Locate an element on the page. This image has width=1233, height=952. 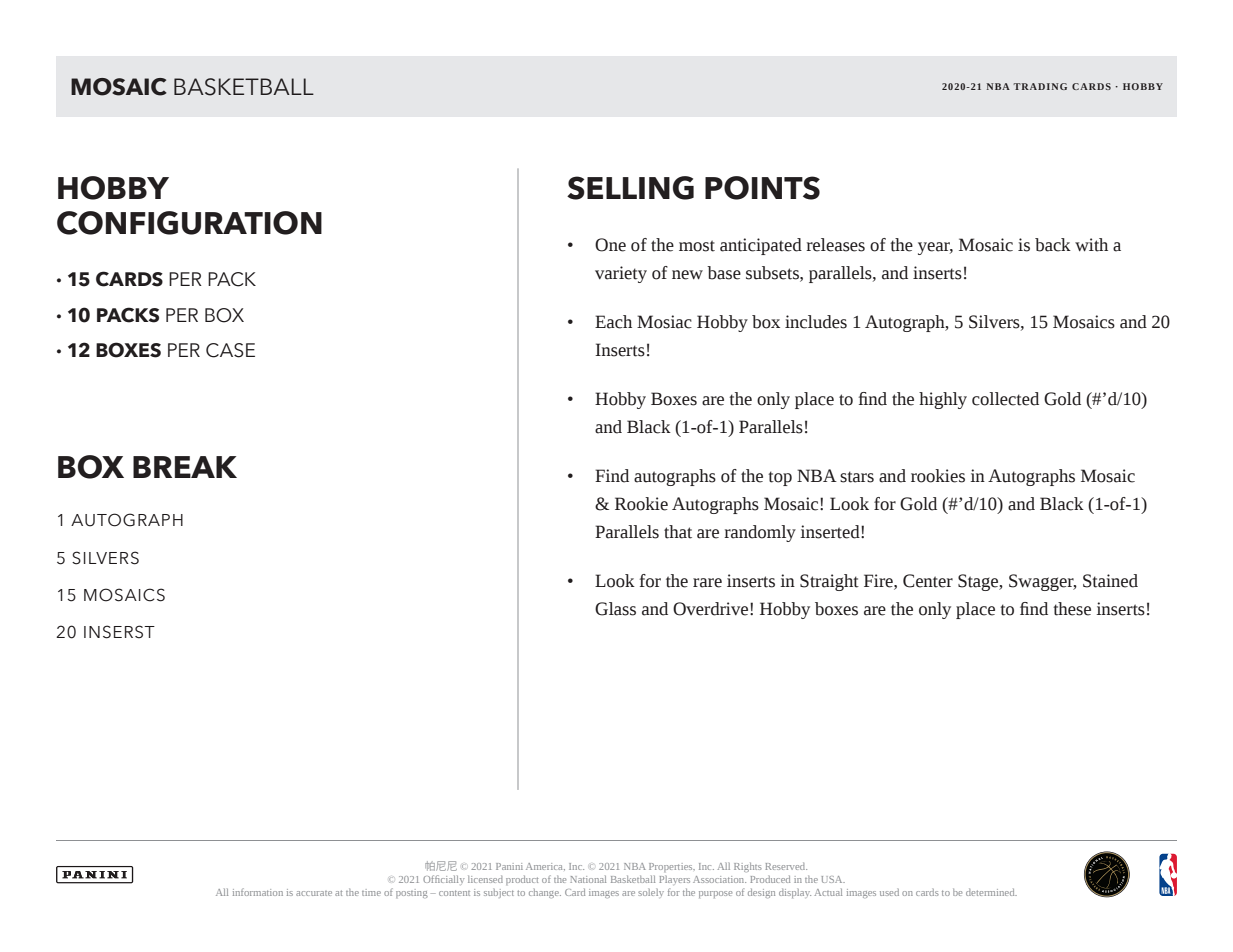
Properties is located at coordinates (672, 867).
